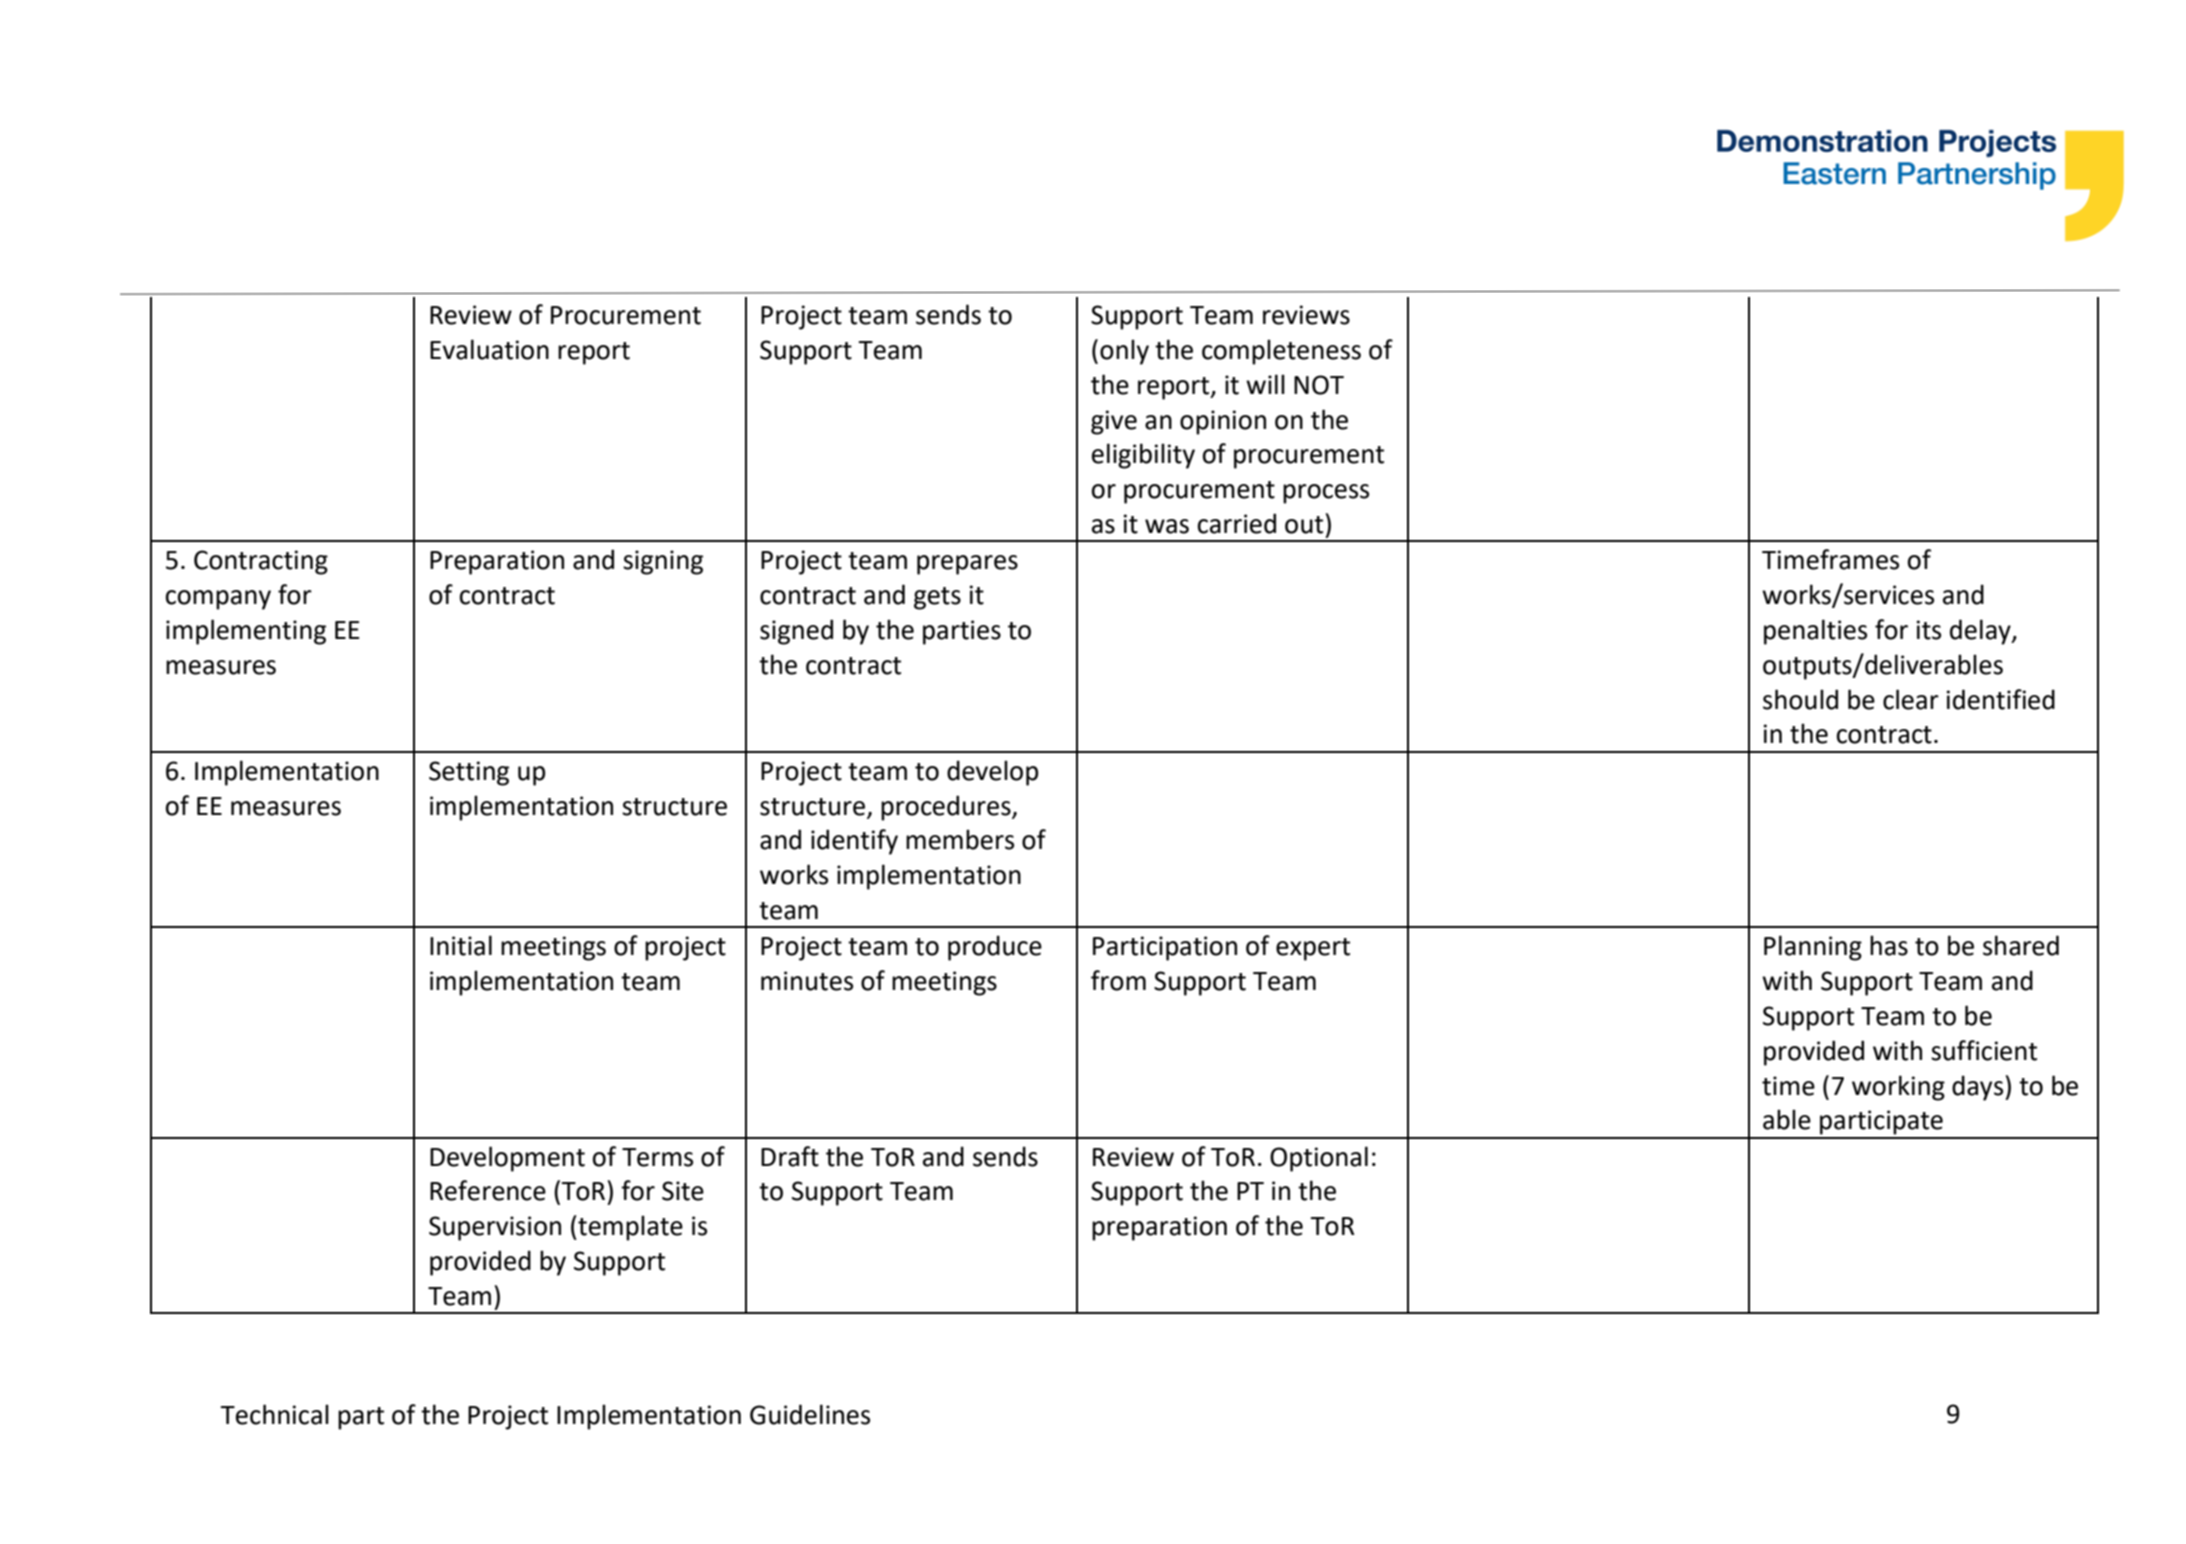  Describe the element at coordinates (1319, 1159) in the screenshot. I see `Optional` at that location.
